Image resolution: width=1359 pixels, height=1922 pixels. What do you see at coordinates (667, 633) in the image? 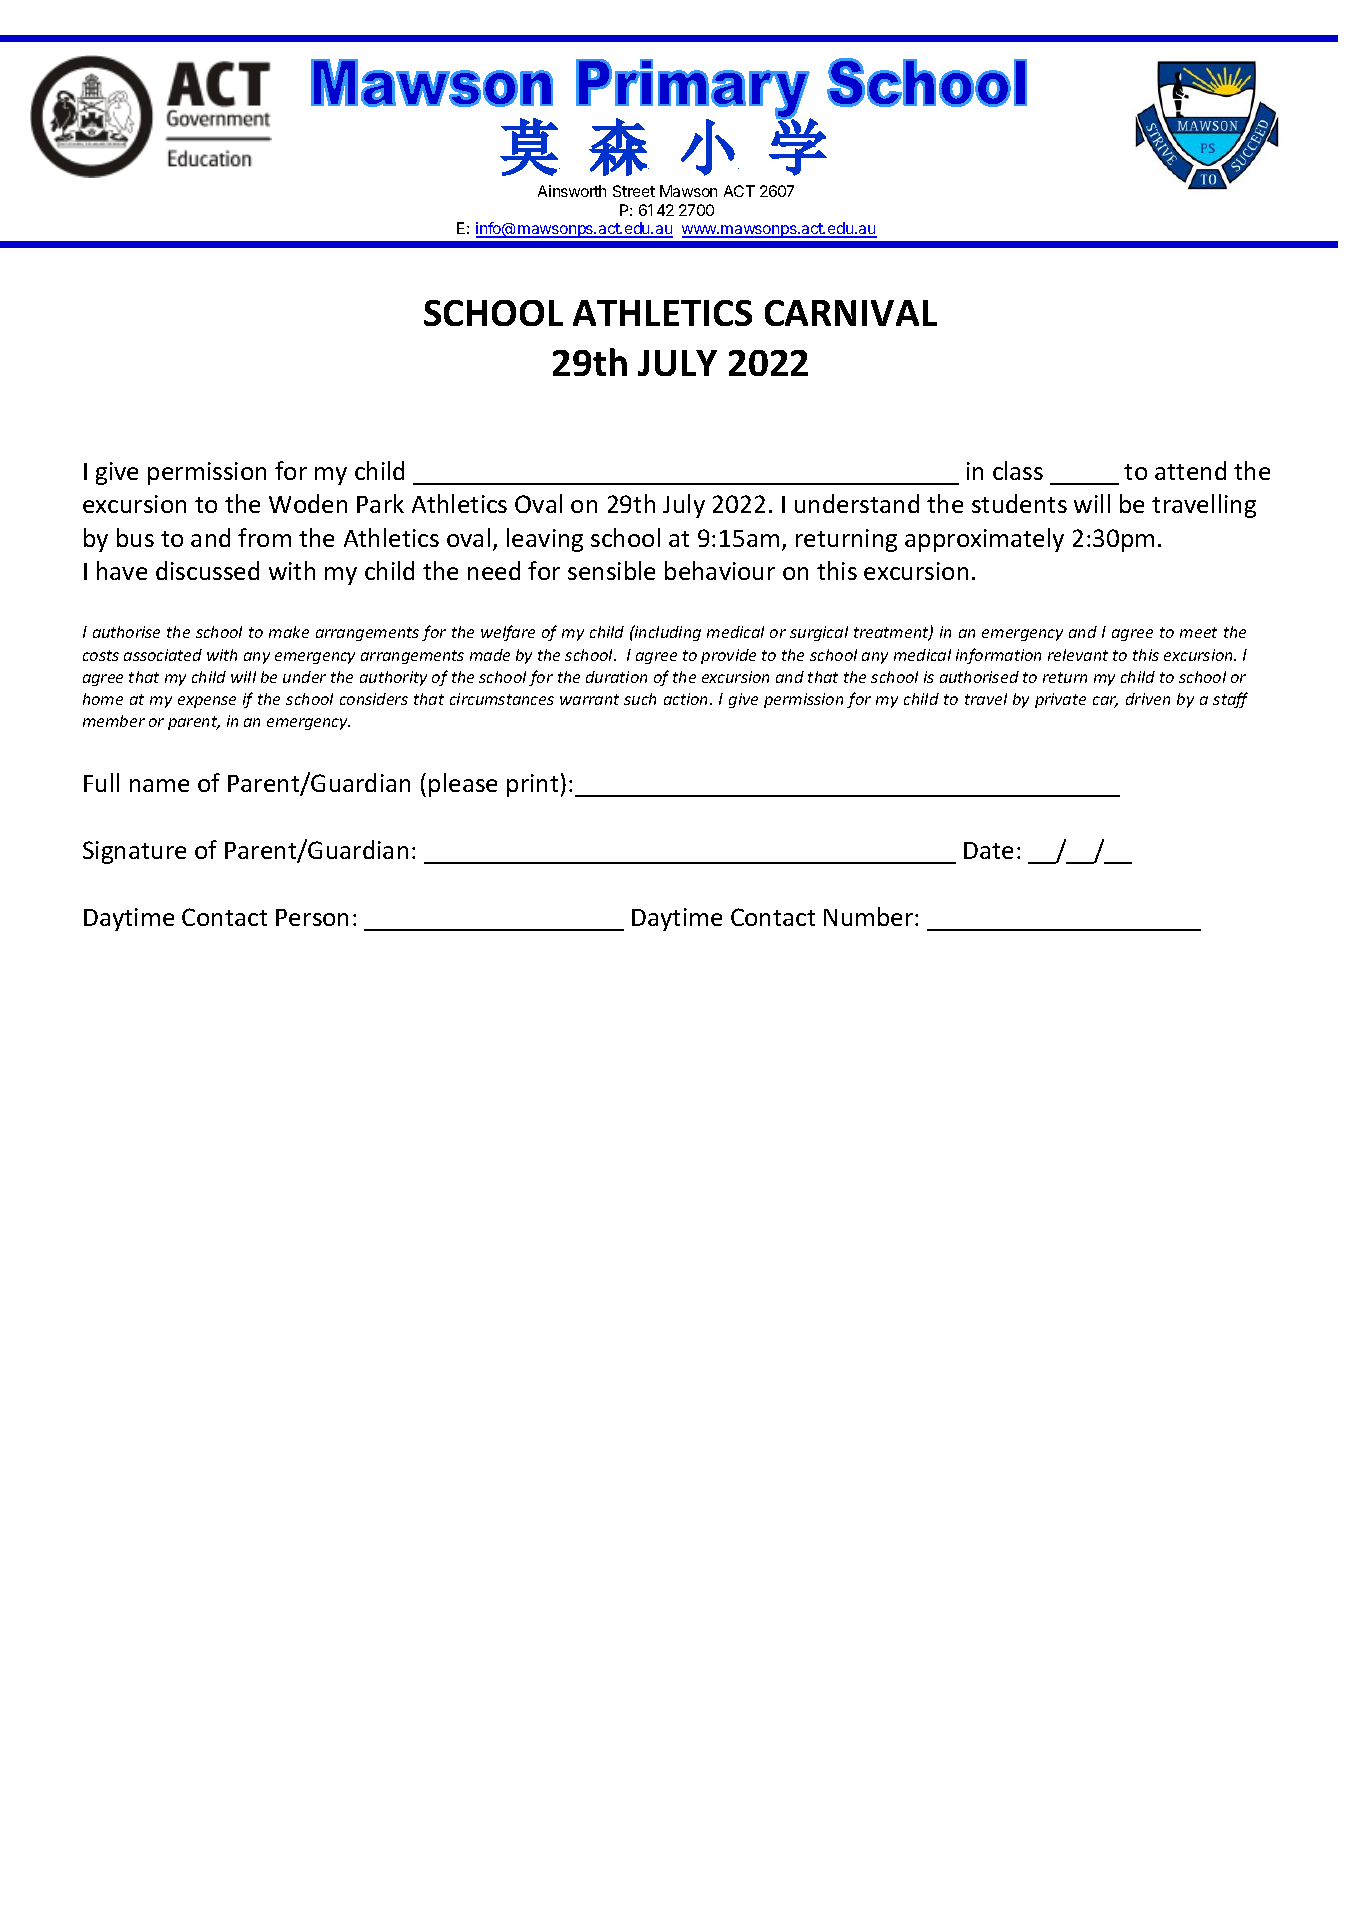
I see `including` at bounding box center [667, 633].
